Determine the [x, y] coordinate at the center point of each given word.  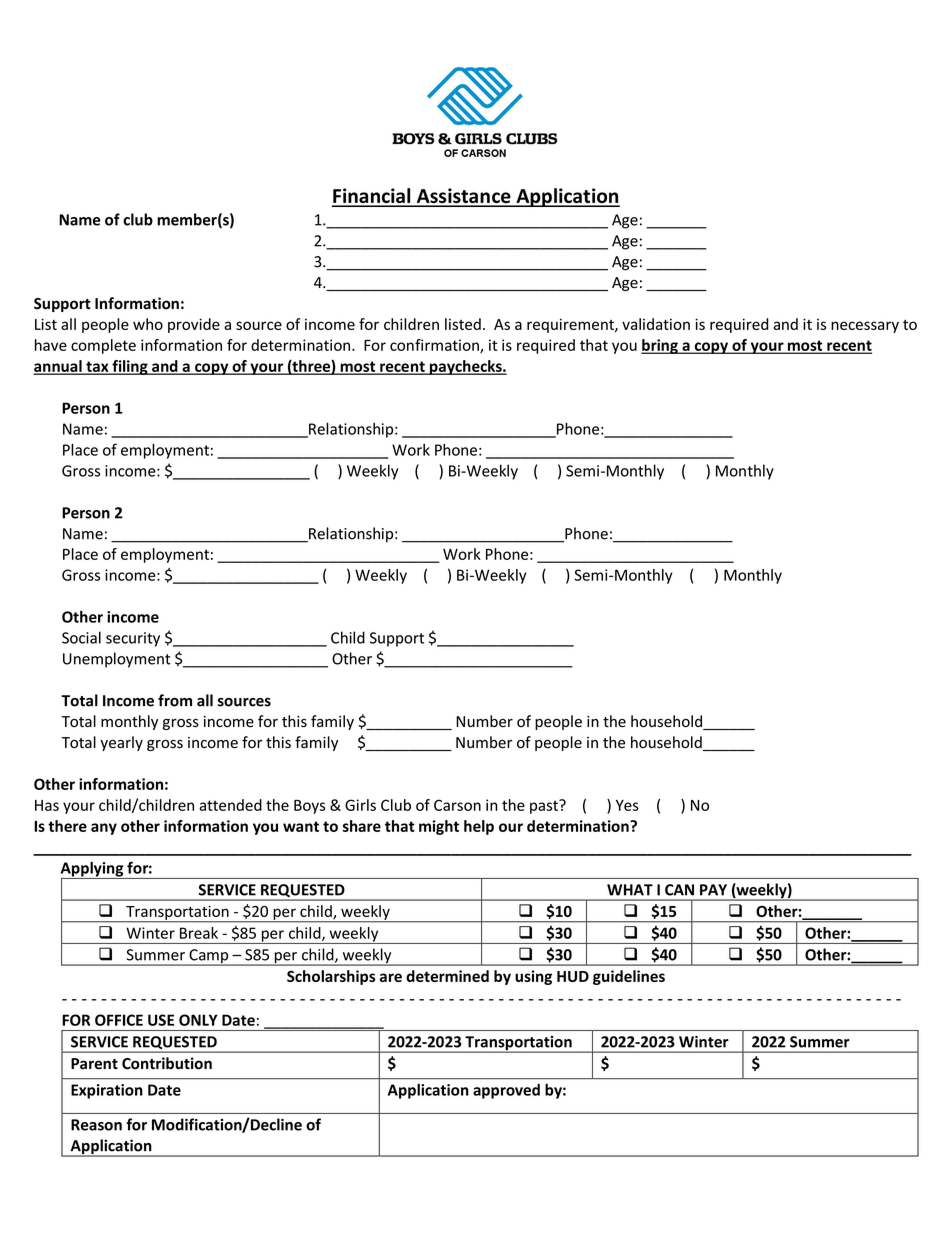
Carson [457, 805]
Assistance [463, 197]
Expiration [107, 1091]
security [133, 639]
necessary [865, 327]
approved [506, 1091]
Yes [627, 805]
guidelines [629, 977]
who [148, 324]
